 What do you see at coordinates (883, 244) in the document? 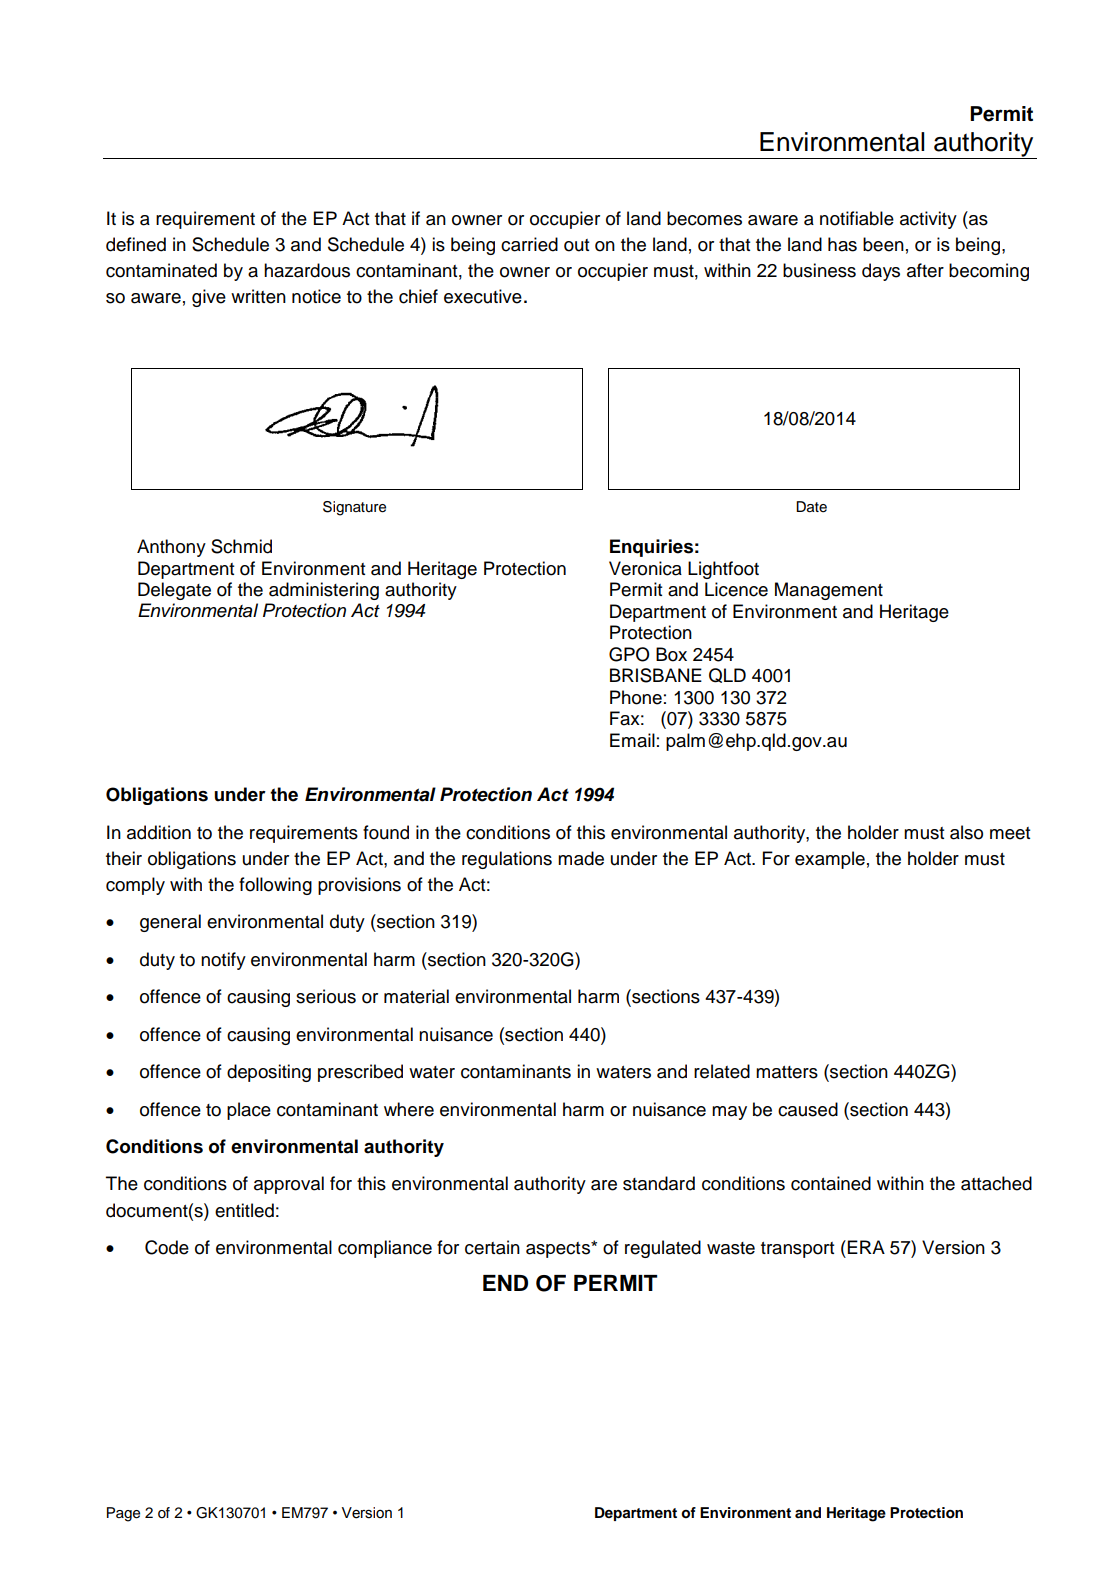
I see `been` at bounding box center [883, 244].
